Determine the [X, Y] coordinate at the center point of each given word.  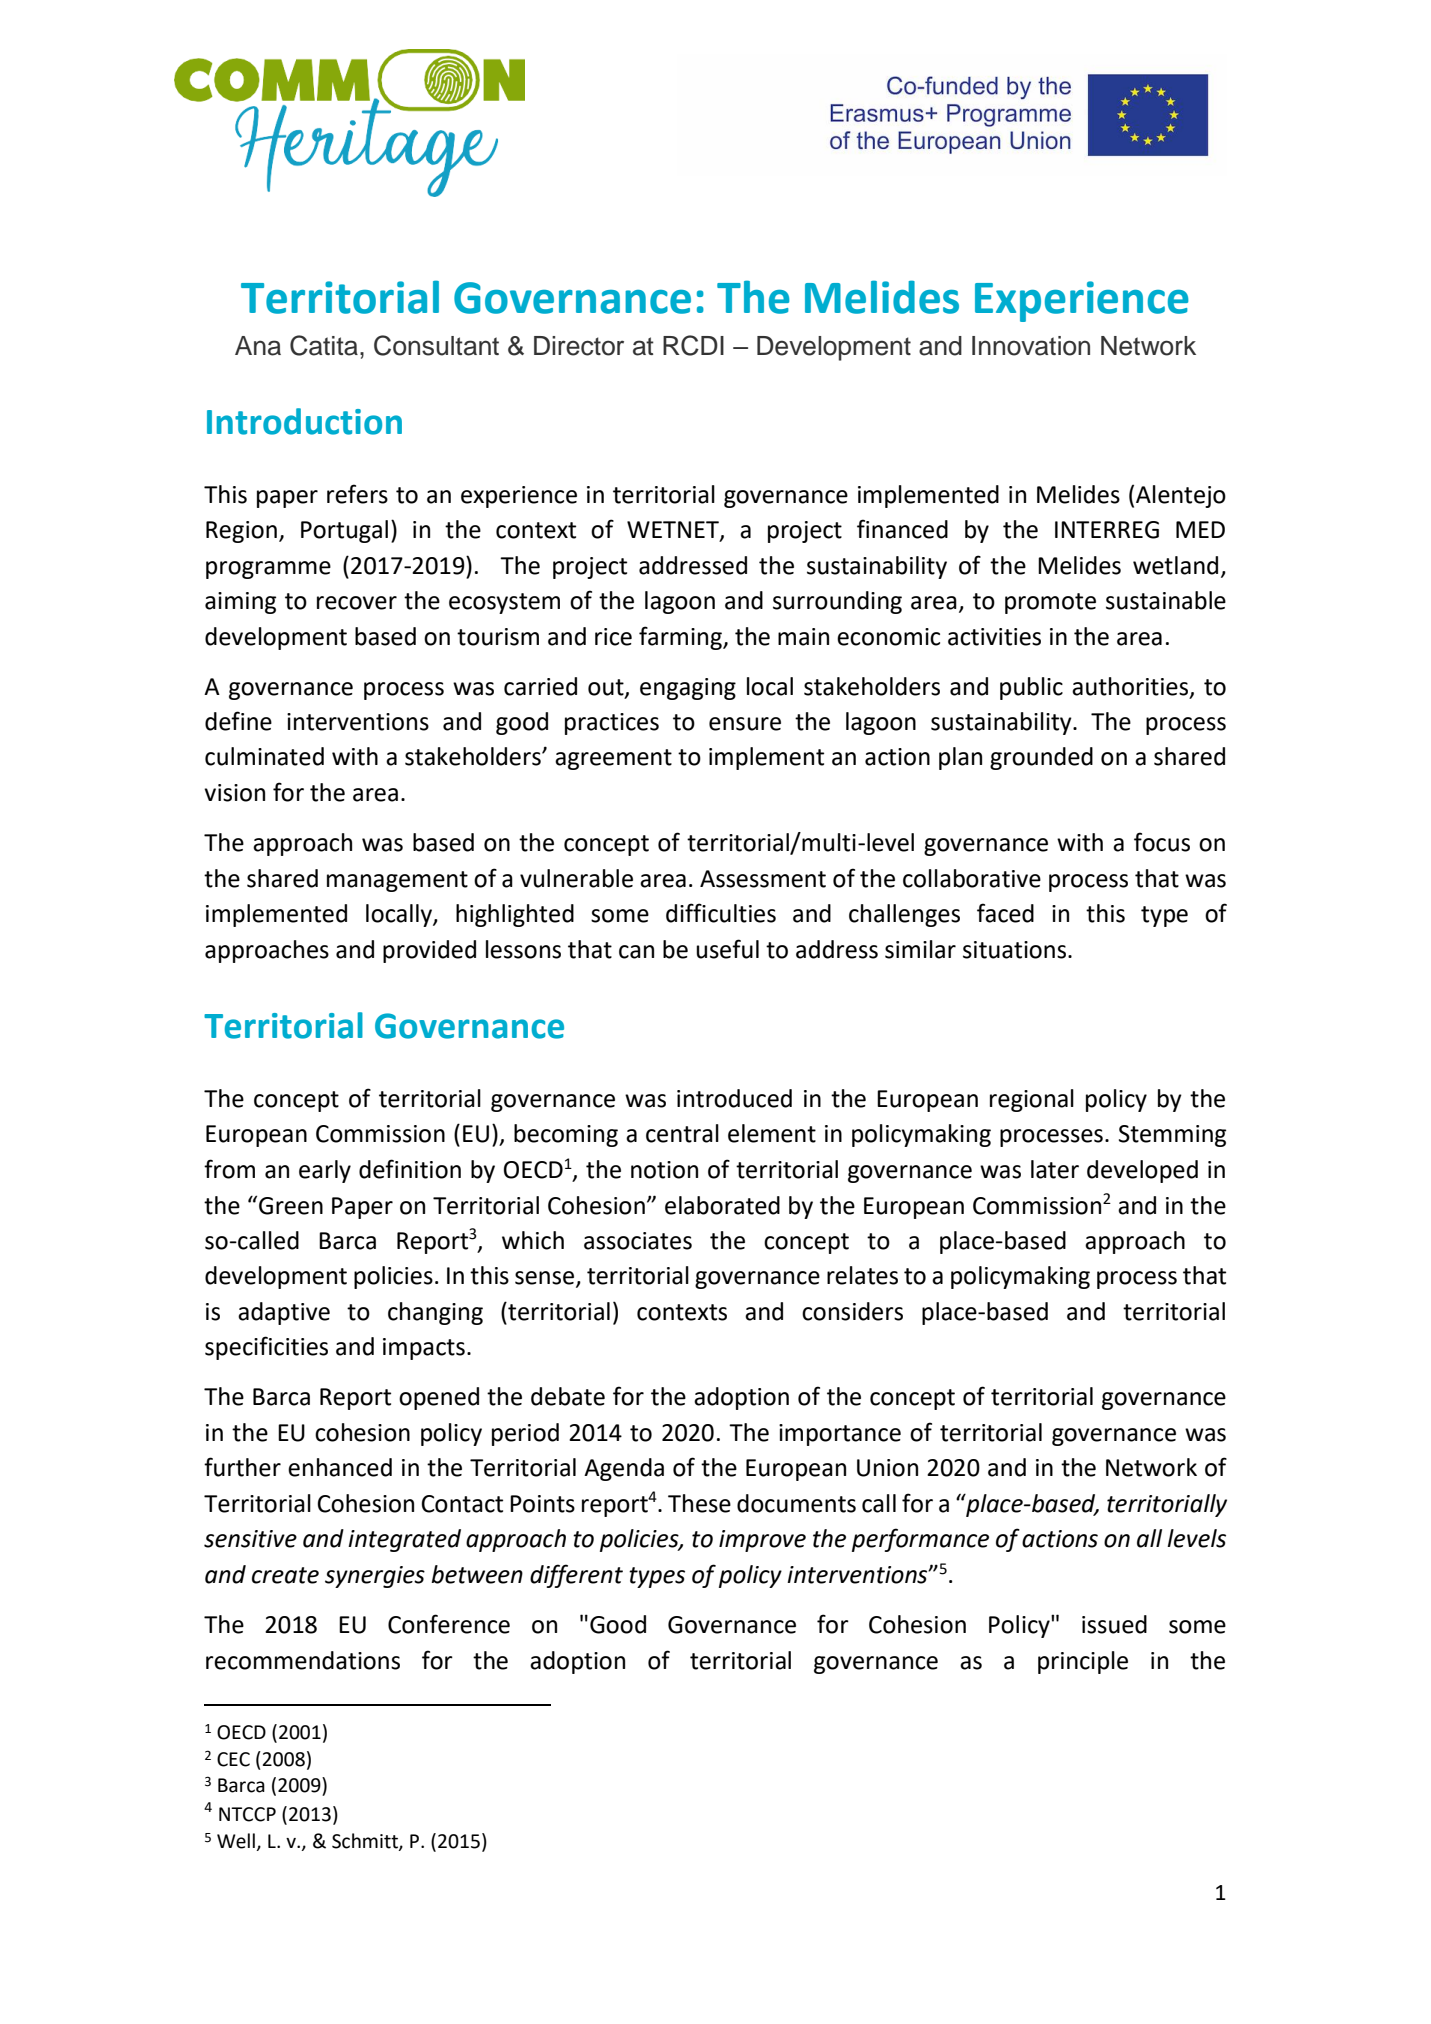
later [1055, 1169]
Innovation [1031, 346]
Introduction [304, 421]
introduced [734, 1098]
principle [1083, 1662]
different [576, 1576]
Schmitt [366, 1841]
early [325, 1171]
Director [579, 346]
